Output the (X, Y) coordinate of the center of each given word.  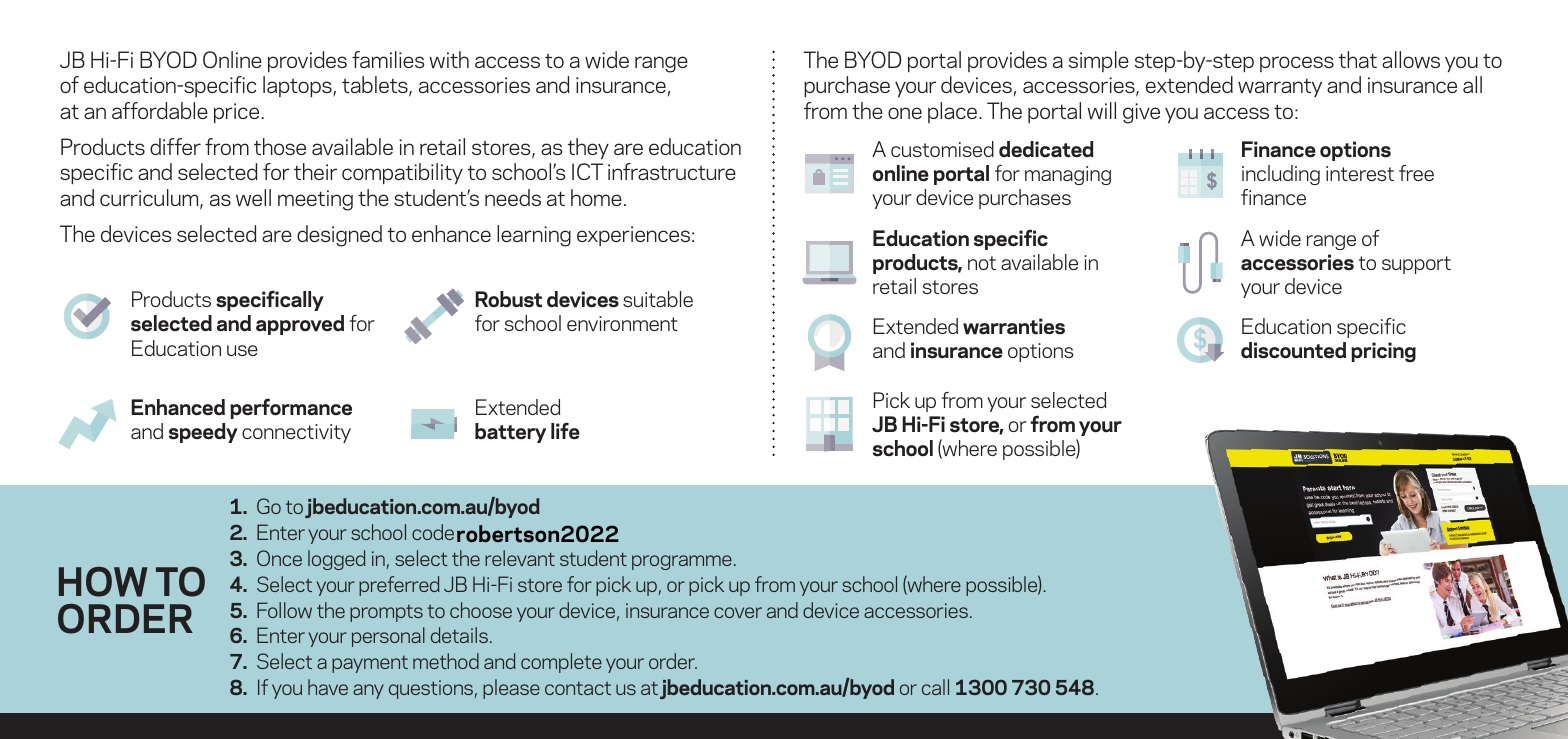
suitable (658, 299)
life (565, 431)
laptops (298, 86)
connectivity (296, 433)
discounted (1293, 350)
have (328, 687)
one (905, 113)
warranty (1280, 88)
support (1416, 265)
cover (738, 612)
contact (578, 688)
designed (339, 236)
